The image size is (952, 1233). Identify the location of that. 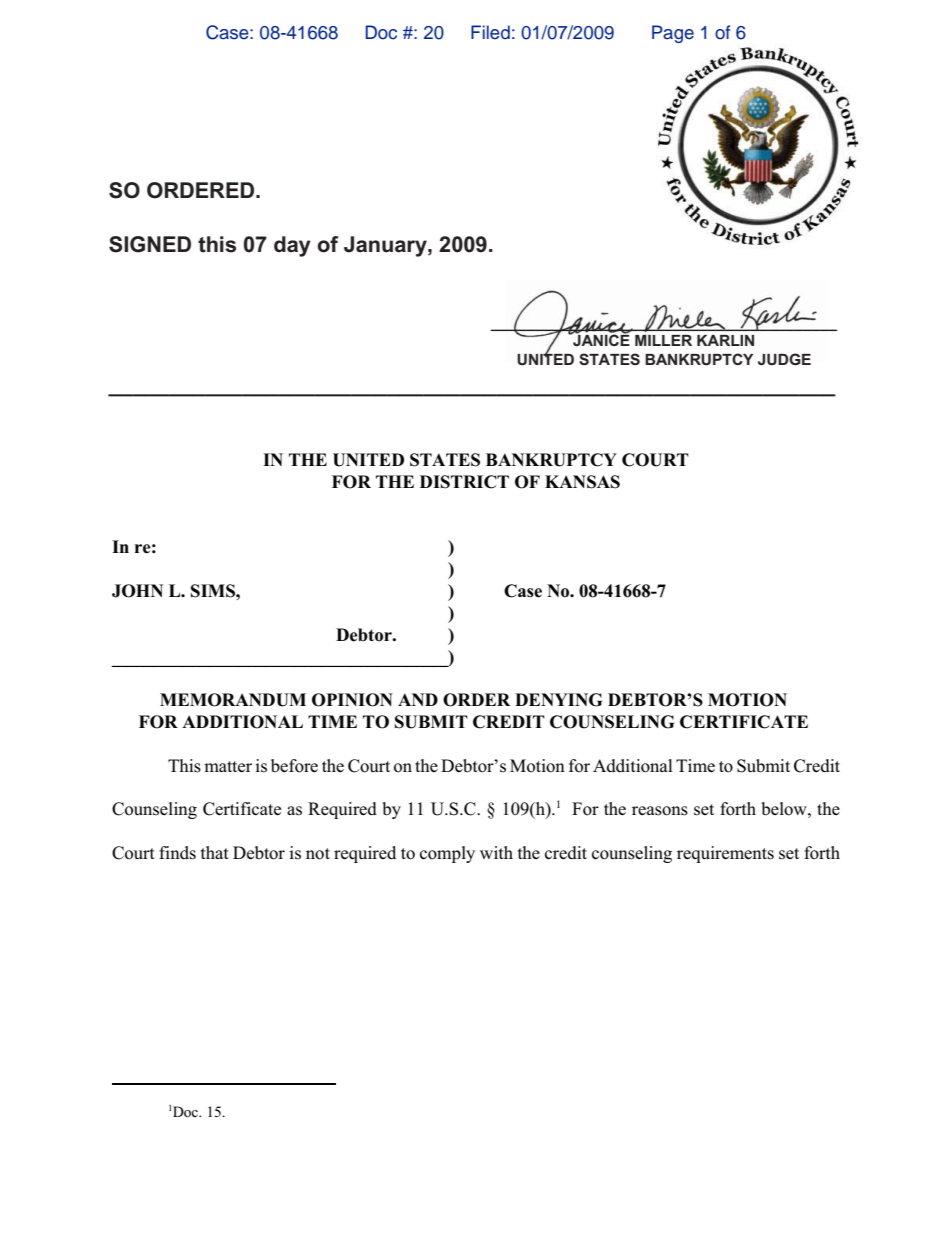
(215, 852).
